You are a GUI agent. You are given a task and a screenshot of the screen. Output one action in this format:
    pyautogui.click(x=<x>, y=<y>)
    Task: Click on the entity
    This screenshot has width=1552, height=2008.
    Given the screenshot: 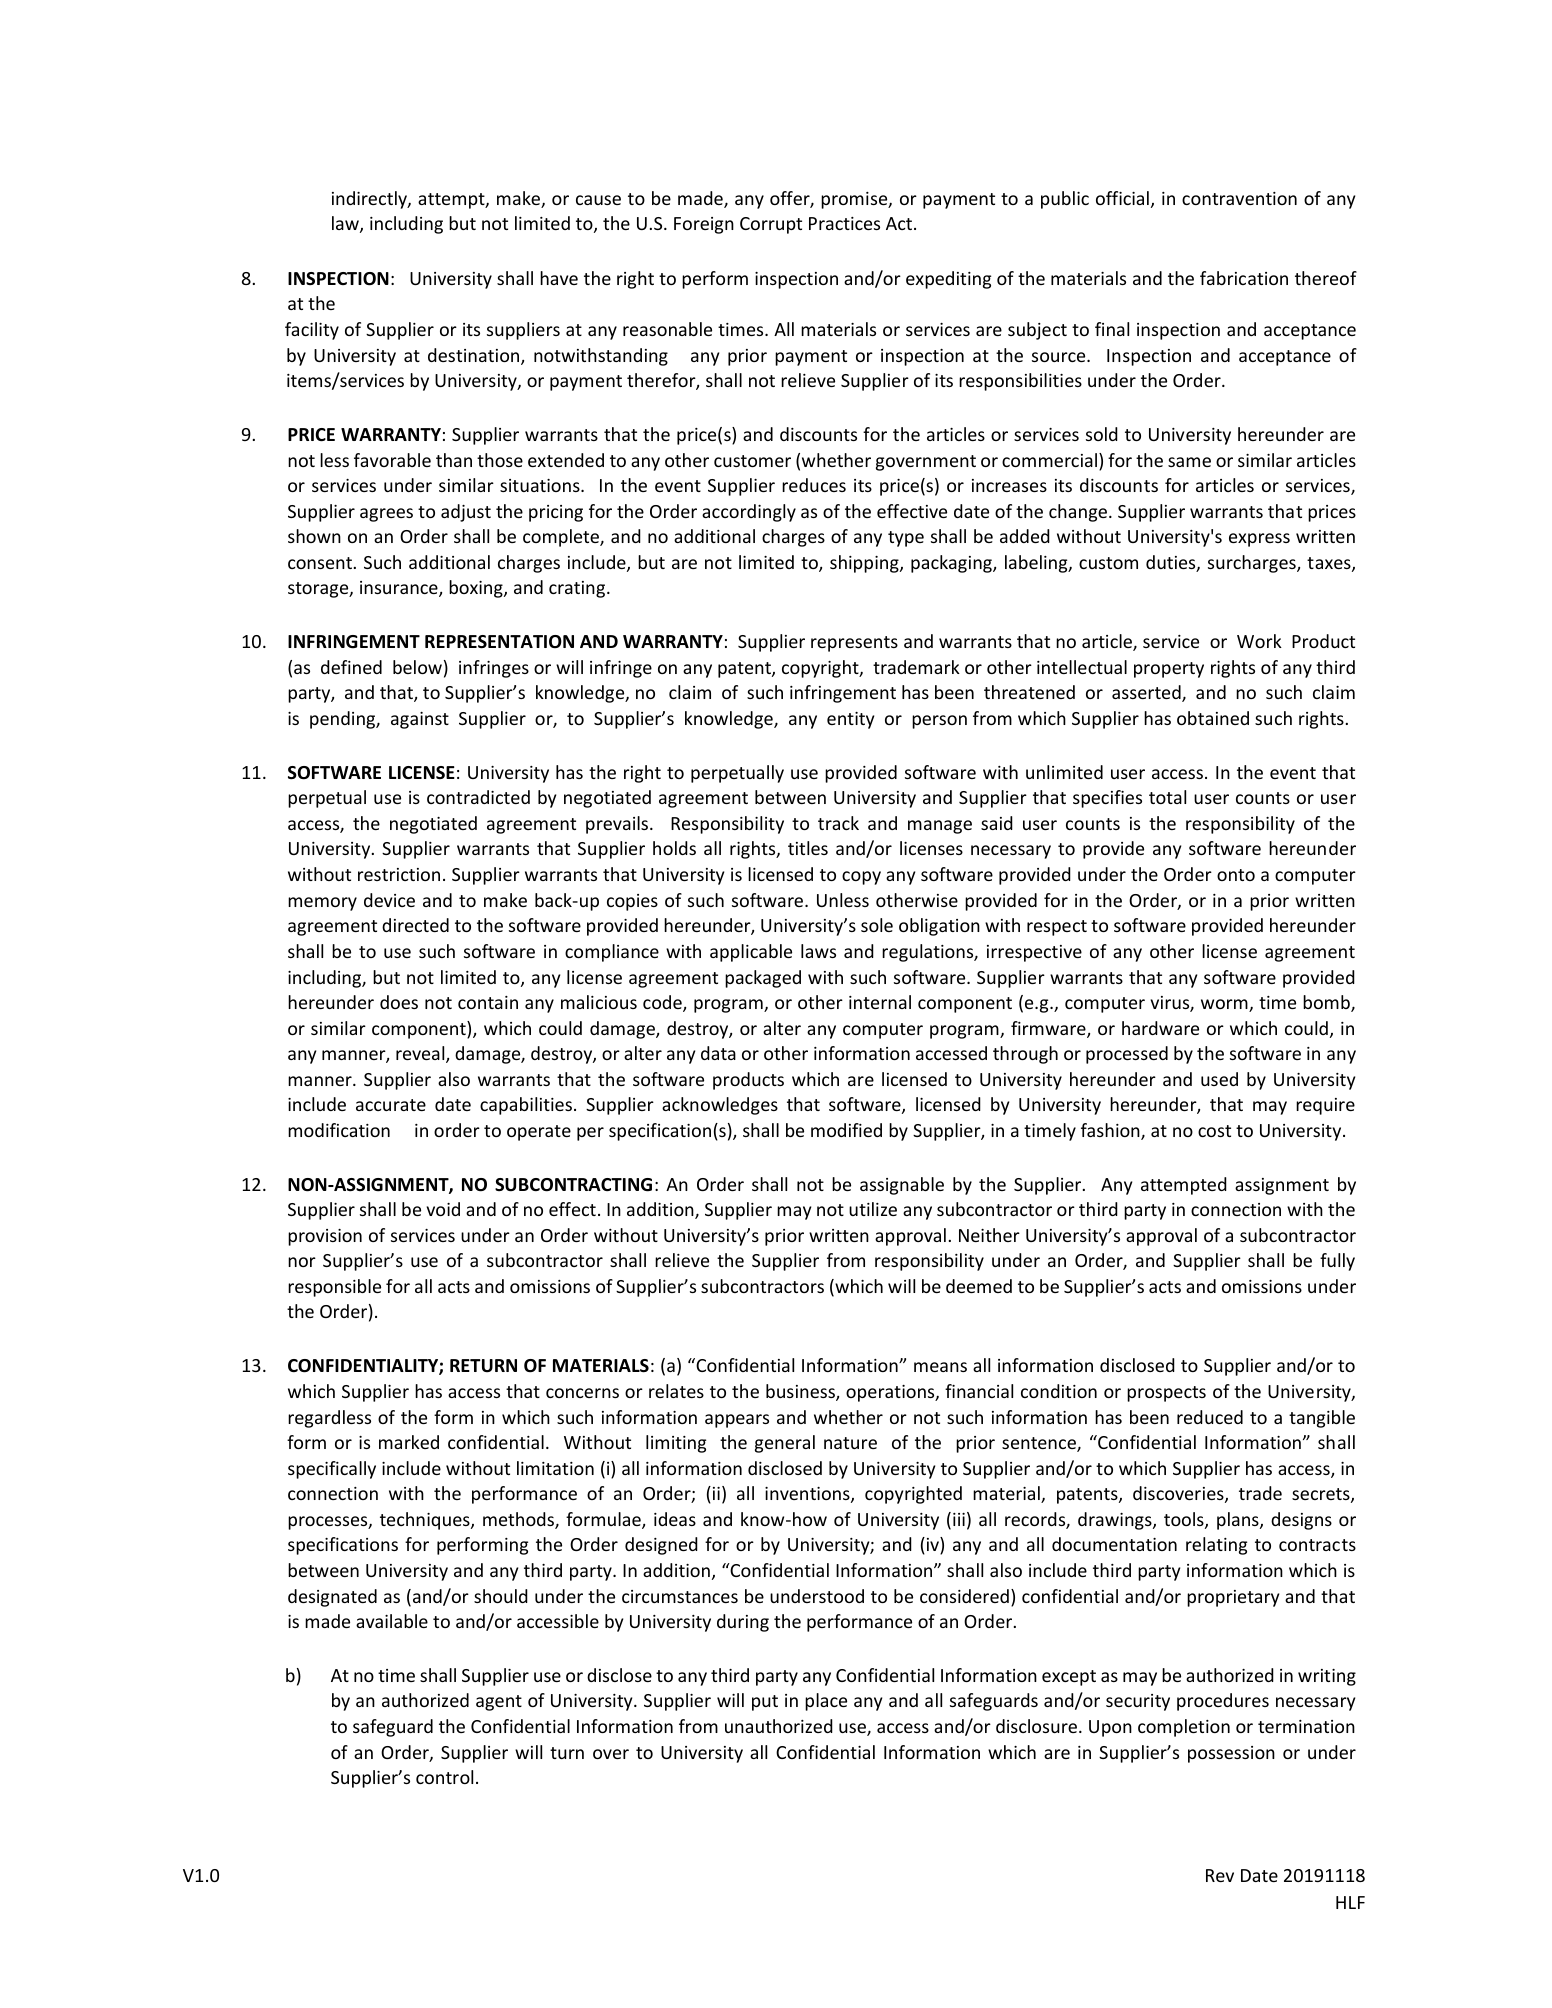 What is the action you would take?
    pyautogui.click(x=850, y=720)
